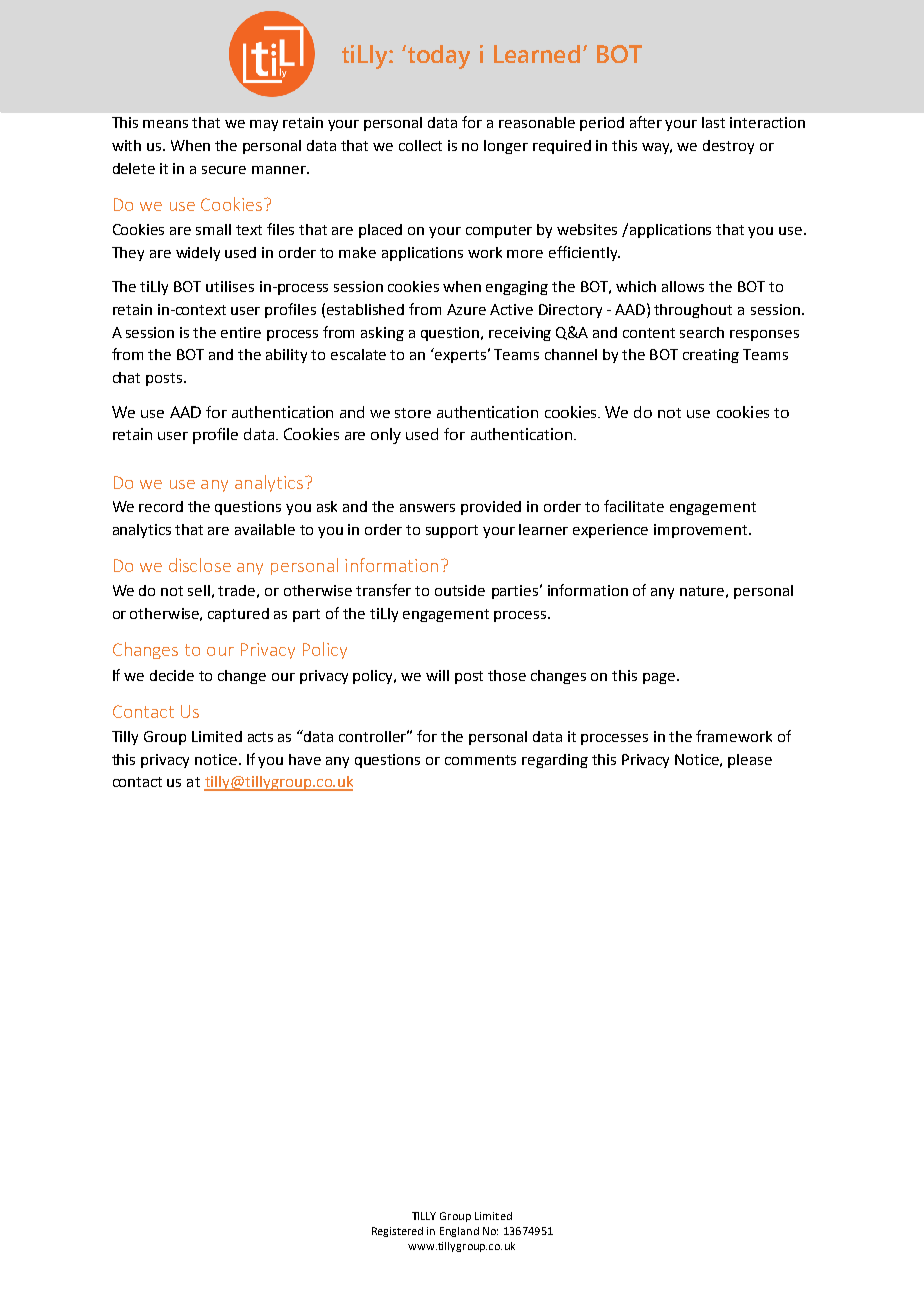 Image resolution: width=924 pixels, height=1308 pixels. Describe the element at coordinates (305, 759) in the page. I see `have` at that location.
